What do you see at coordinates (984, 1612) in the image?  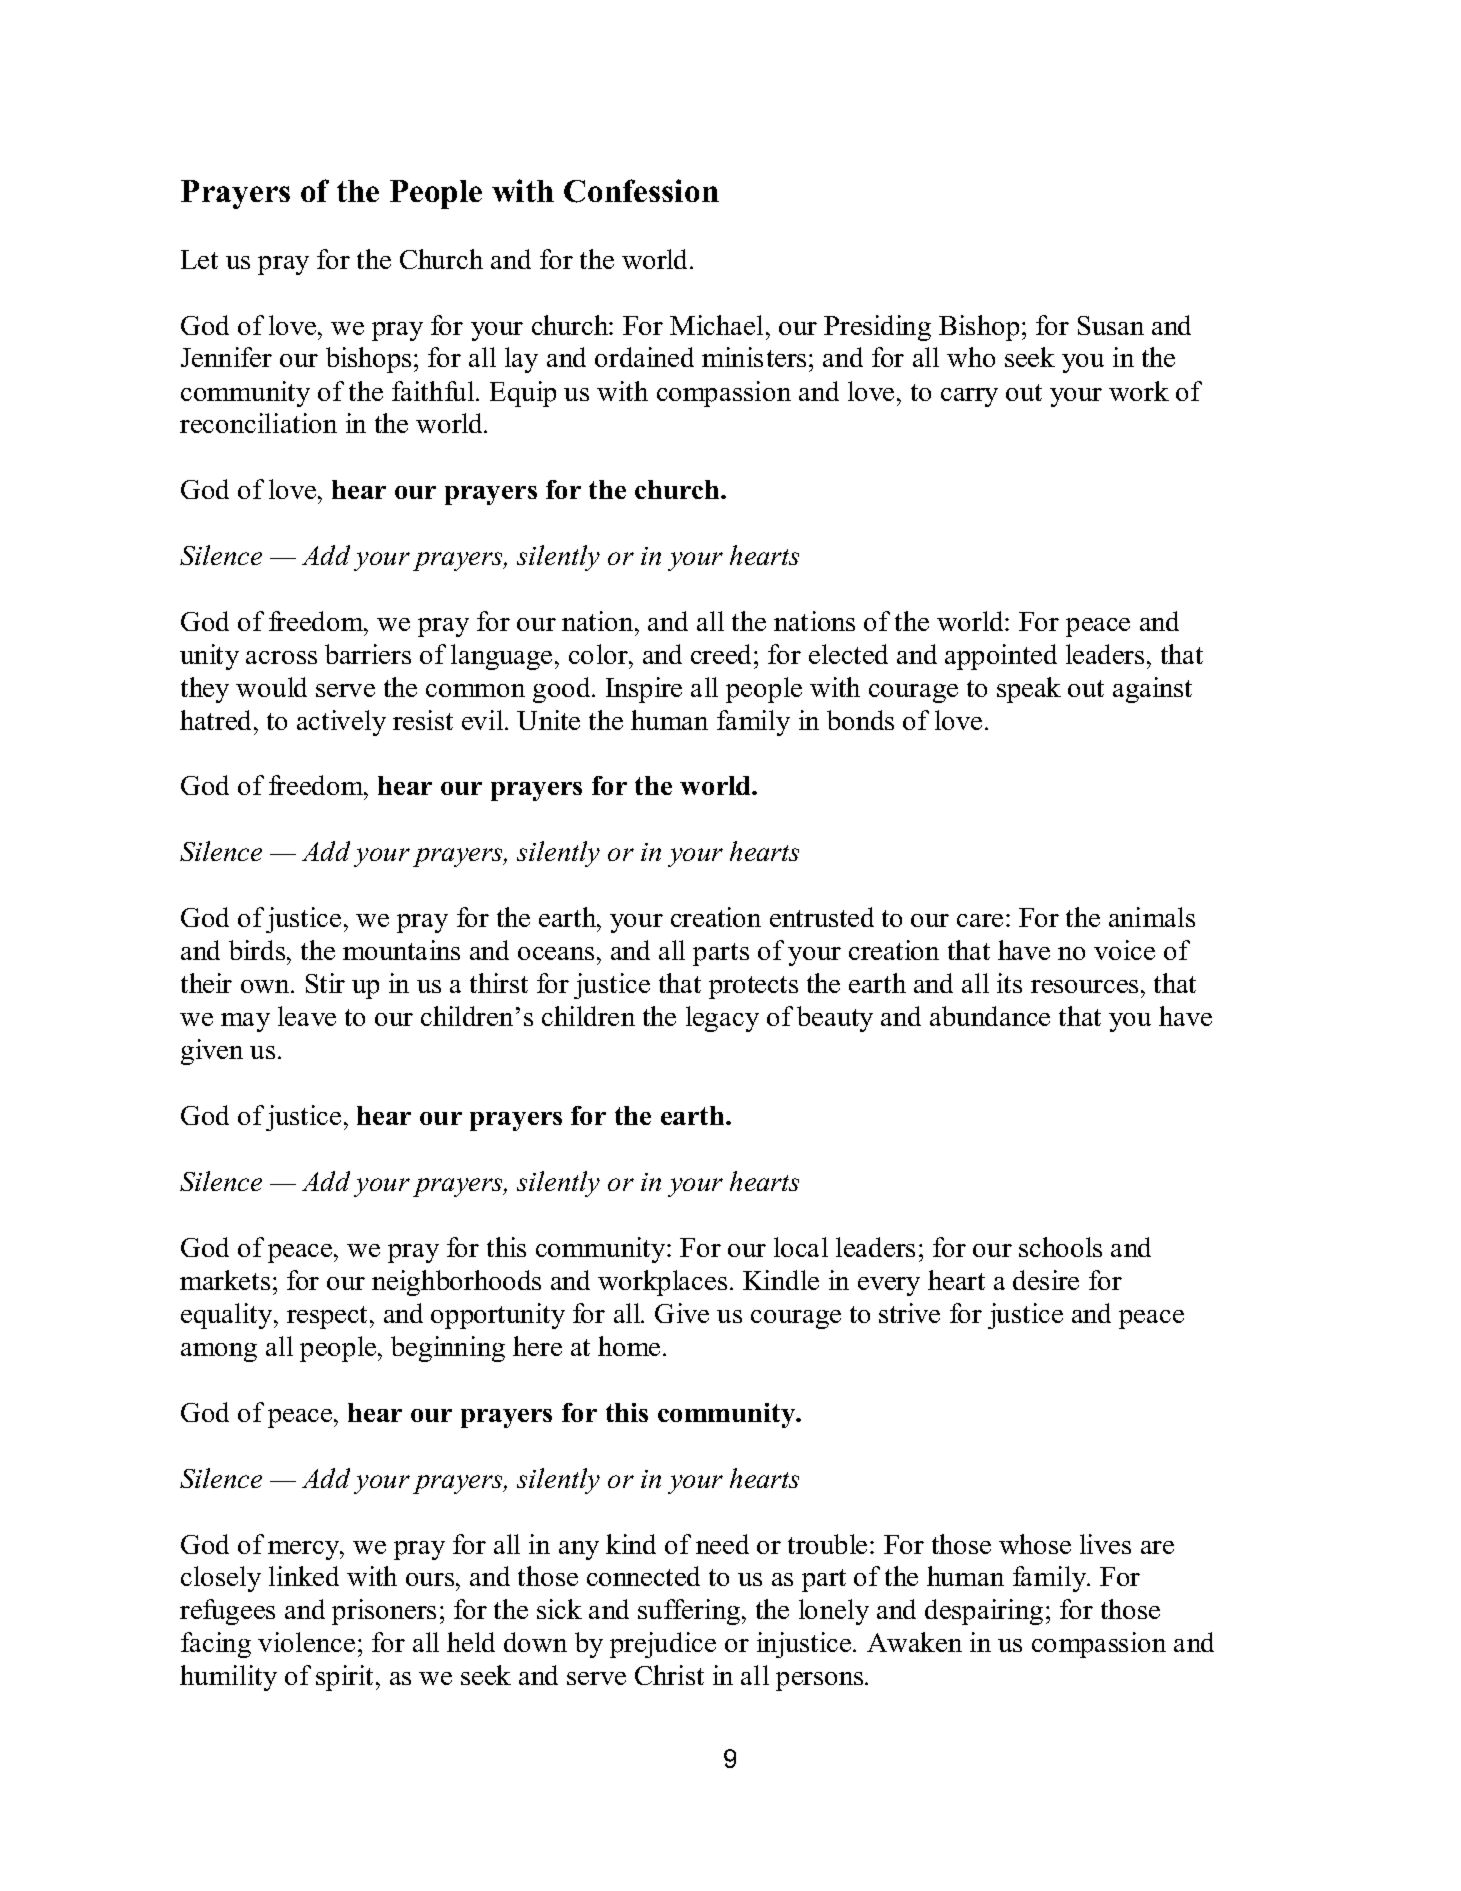 I see `despairing` at bounding box center [984, 1612].
